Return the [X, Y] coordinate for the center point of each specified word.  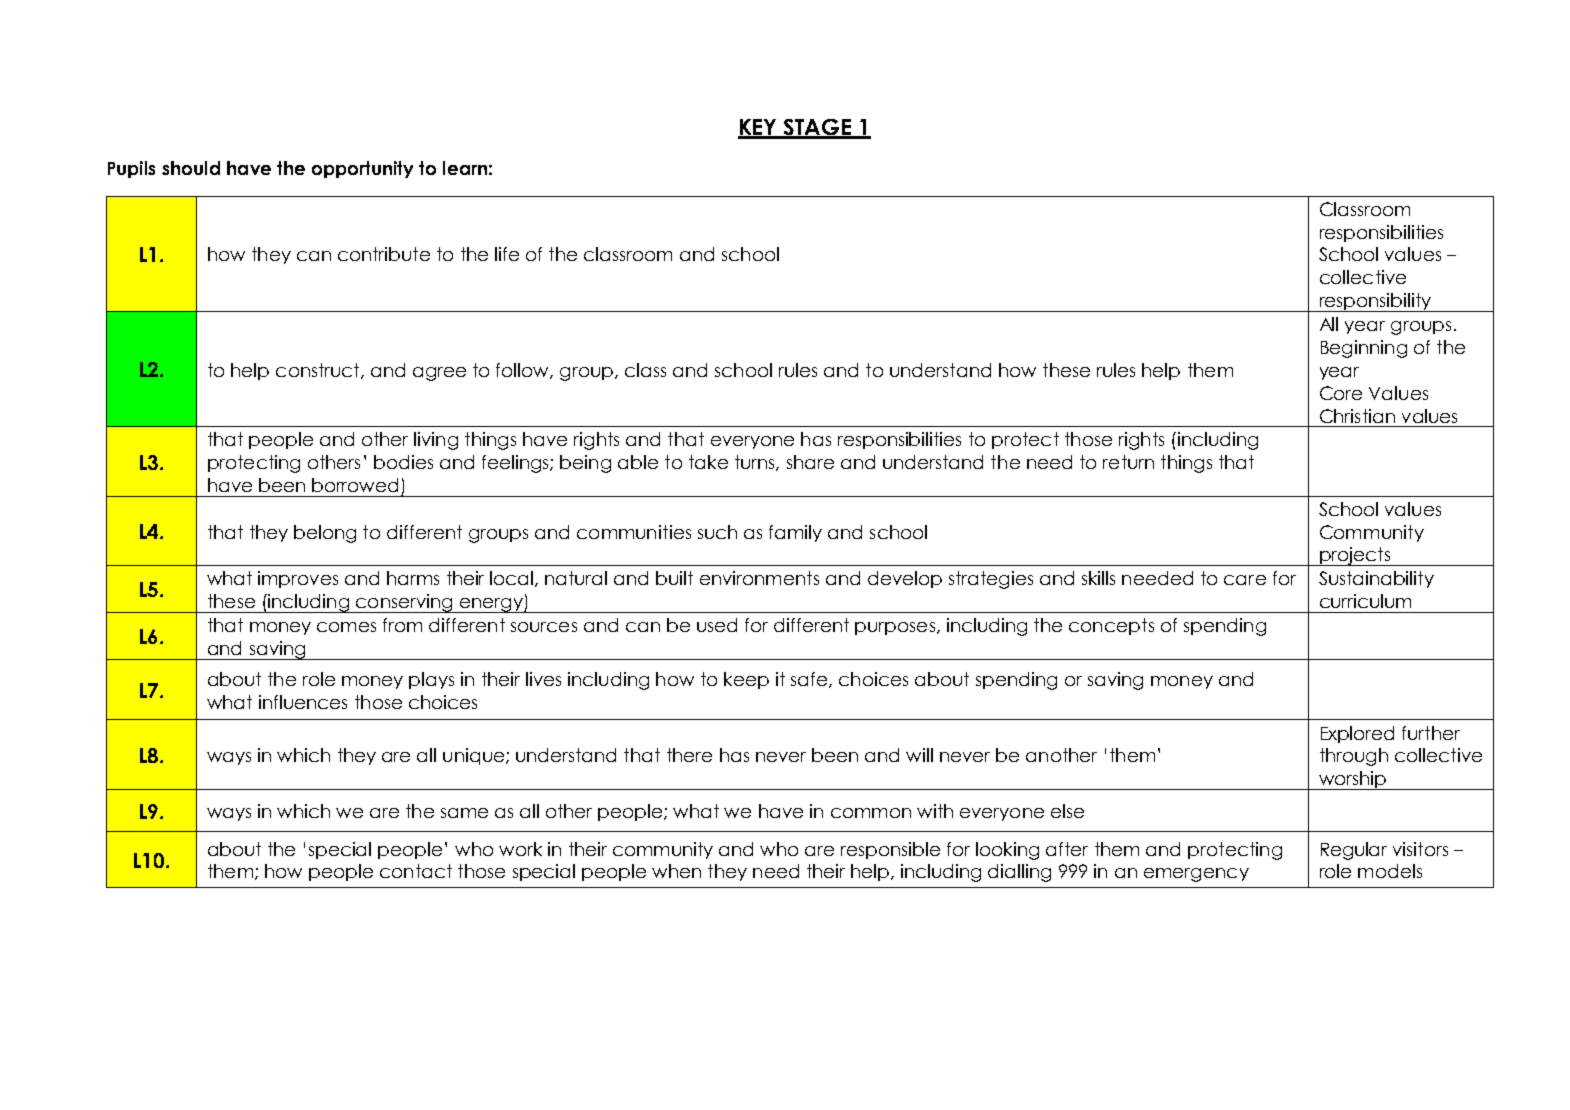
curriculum [1365, 601]
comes [346, 627]
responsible [890, 850]
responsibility [1375, 302]
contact [416, 871]
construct [319, 371]
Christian [1357, 416]
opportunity [362, 169]
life [507, 254]
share [810, 462]
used [717, 625]
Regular [1354, 851]
